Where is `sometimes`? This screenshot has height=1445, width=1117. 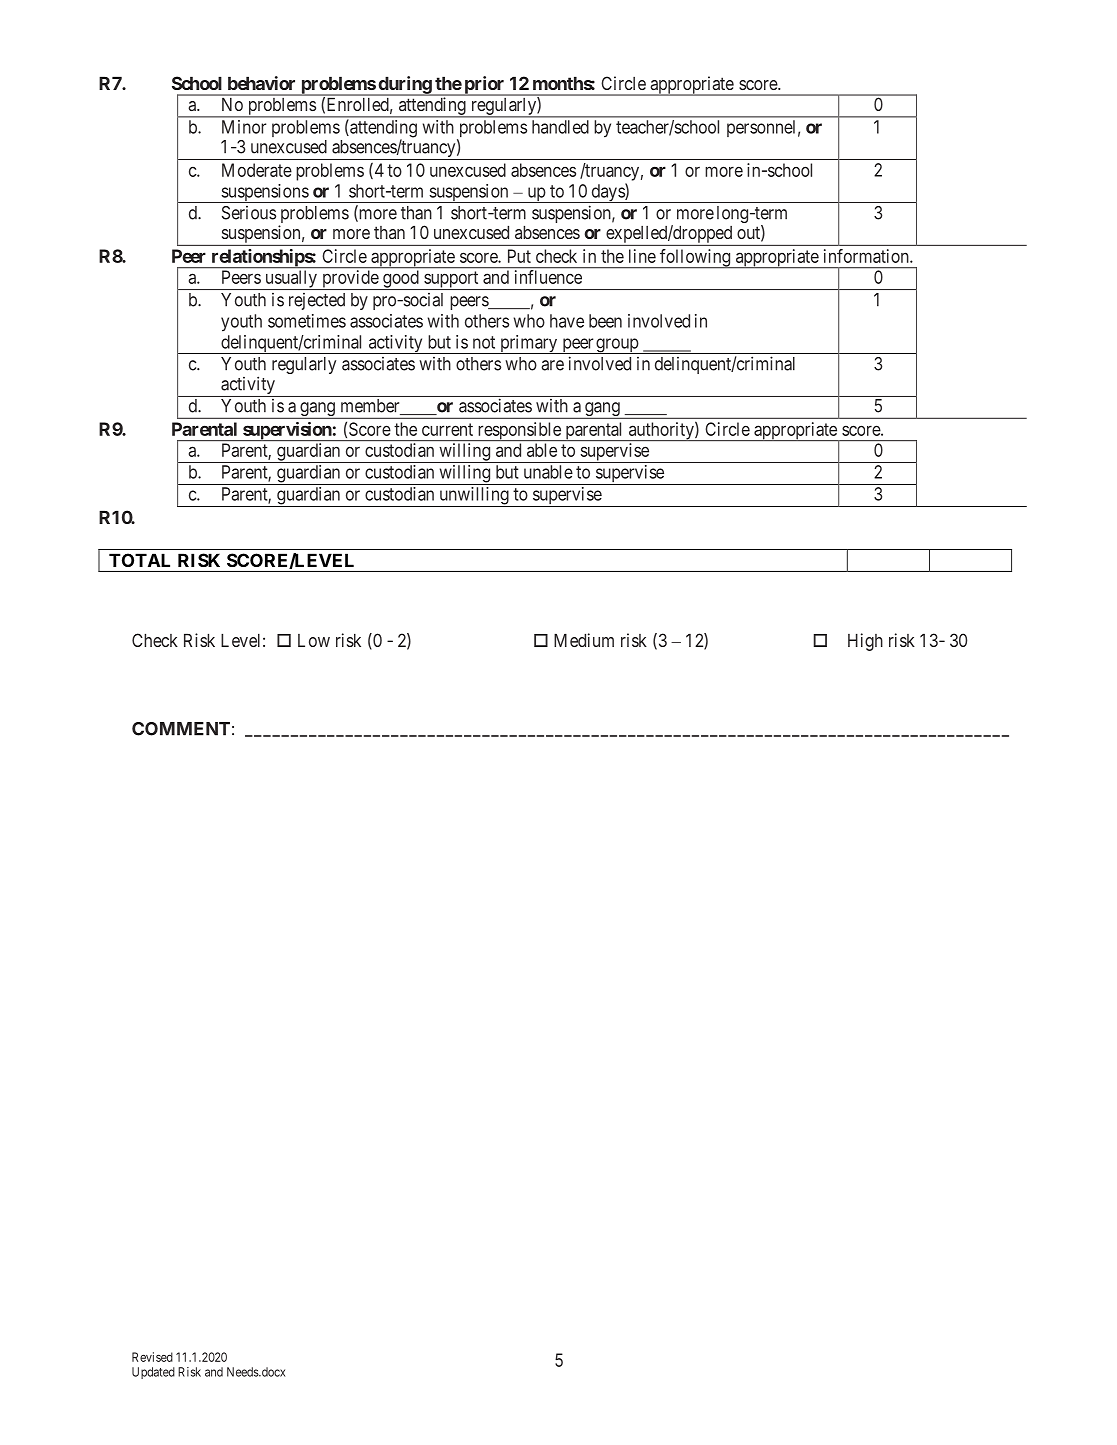 sometimes is located at coordinates (307, 321).
